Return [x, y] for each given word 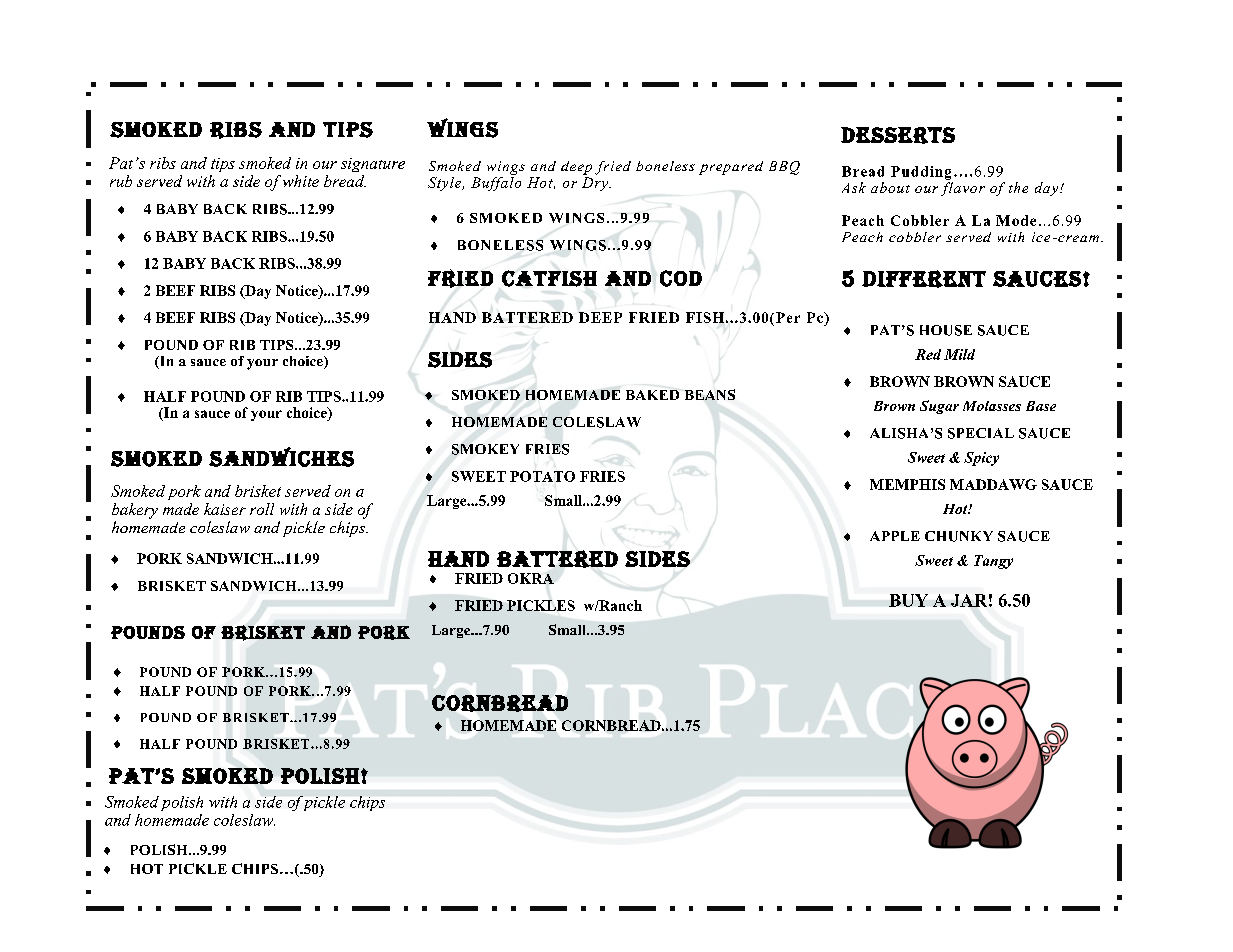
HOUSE [946, 330]
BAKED [652, 395]
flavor [963, 189]
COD [681, 278]
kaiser [225, 509]
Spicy [981, 459]
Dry [596, 184]
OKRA [531, 578]
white [301, 181]
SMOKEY [485, 449]
